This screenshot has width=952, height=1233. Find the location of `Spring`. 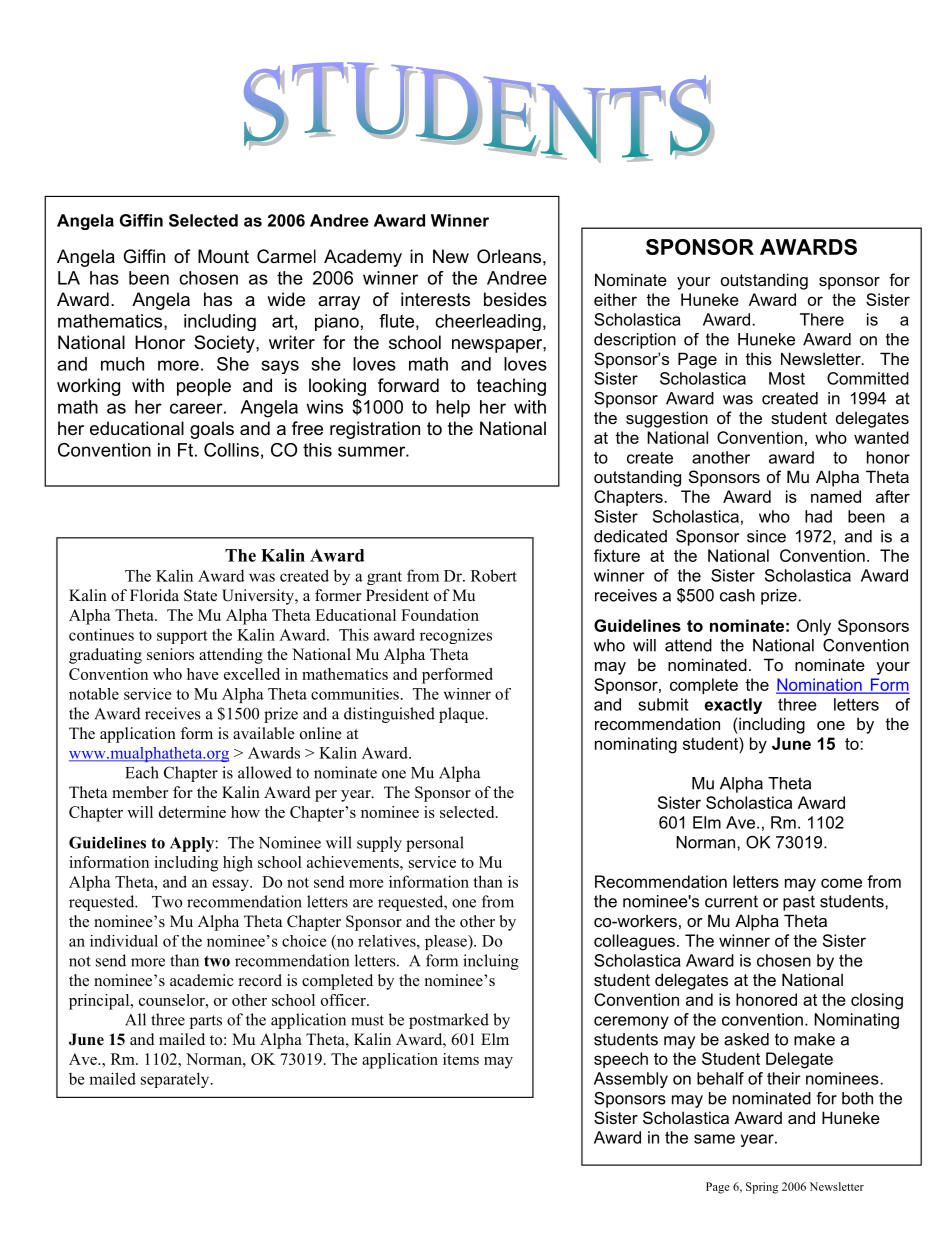

Spring is located at coordinates (762, 1188).
